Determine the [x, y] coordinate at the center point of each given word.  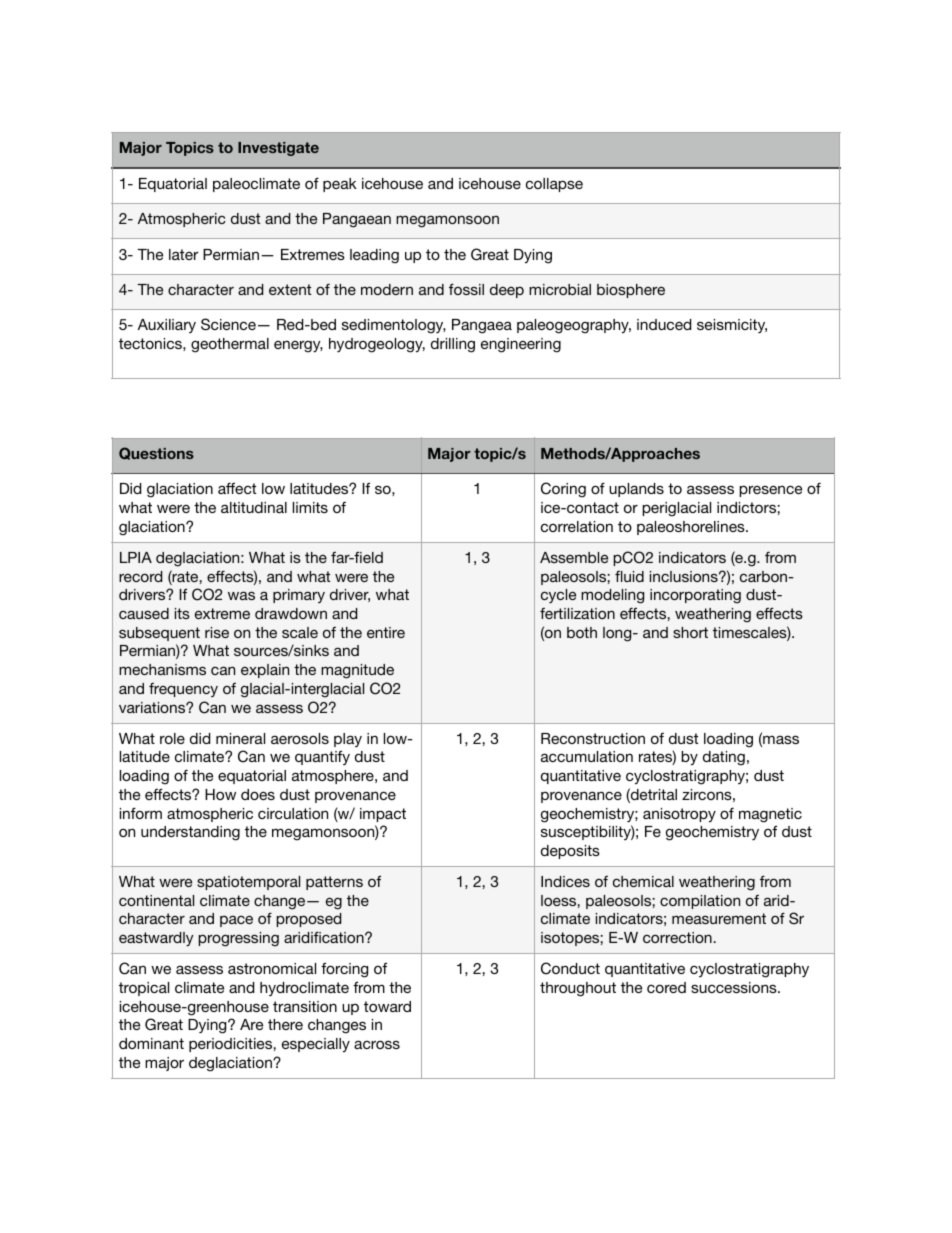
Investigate [278, 149]
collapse [554, 185]
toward [387, 1006]
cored [666, 987]
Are [251, 1024]
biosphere [631, 291]
